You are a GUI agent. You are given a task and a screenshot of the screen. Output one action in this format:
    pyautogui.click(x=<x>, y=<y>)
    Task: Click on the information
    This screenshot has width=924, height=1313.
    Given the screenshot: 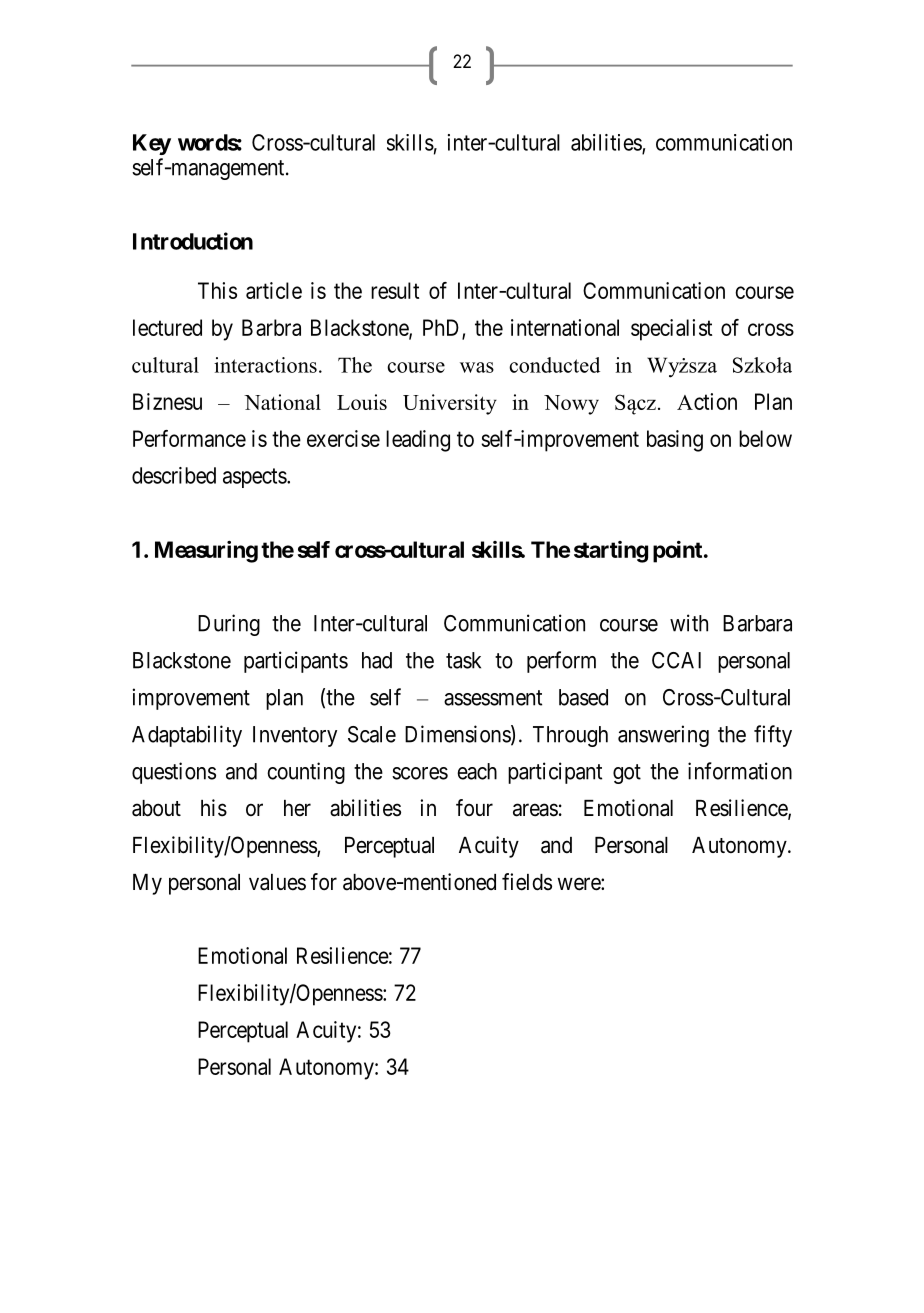 What is the action you would take?
    pyautogui.click(x=740, y=771)
